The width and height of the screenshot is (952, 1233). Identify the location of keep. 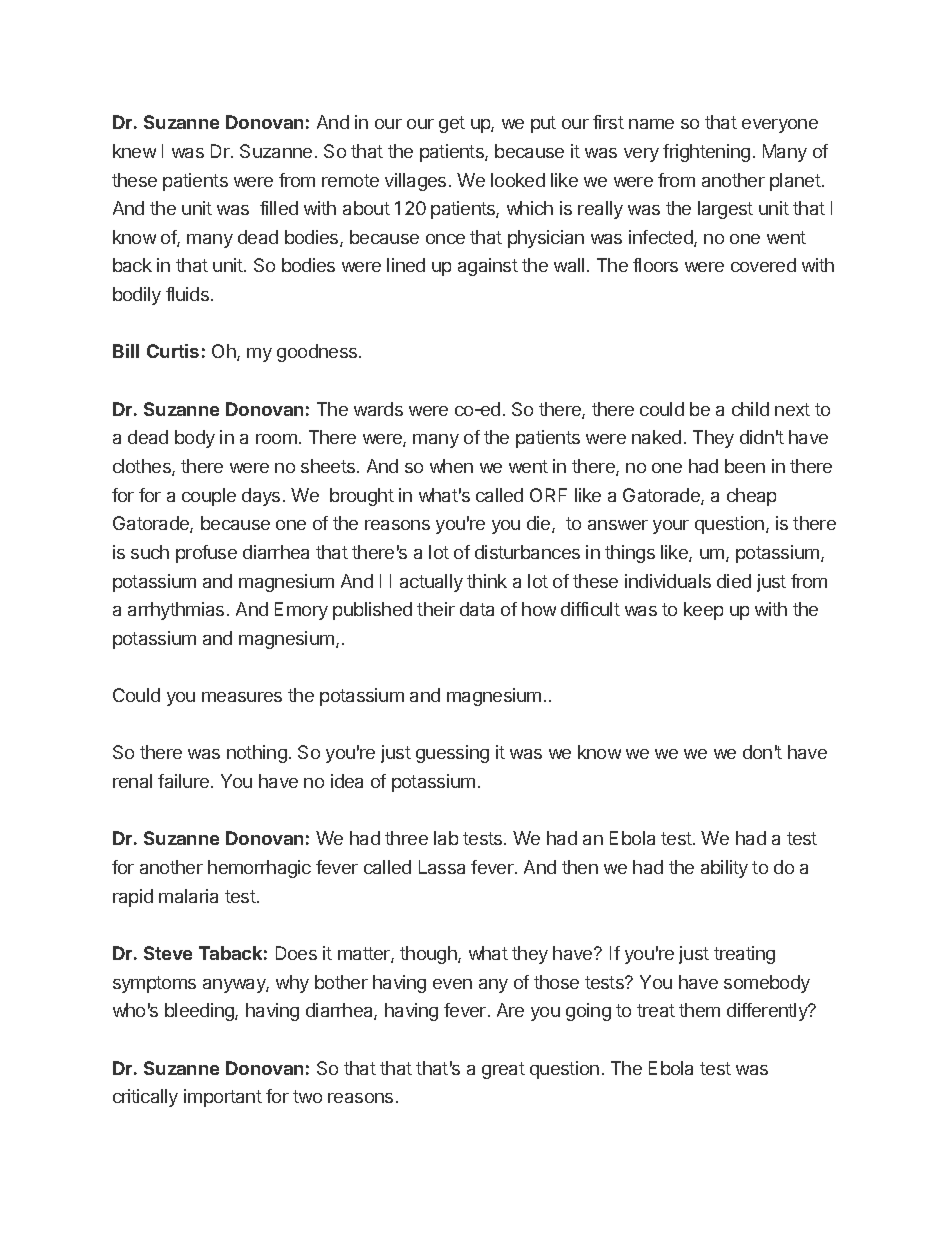
(703, 611).
